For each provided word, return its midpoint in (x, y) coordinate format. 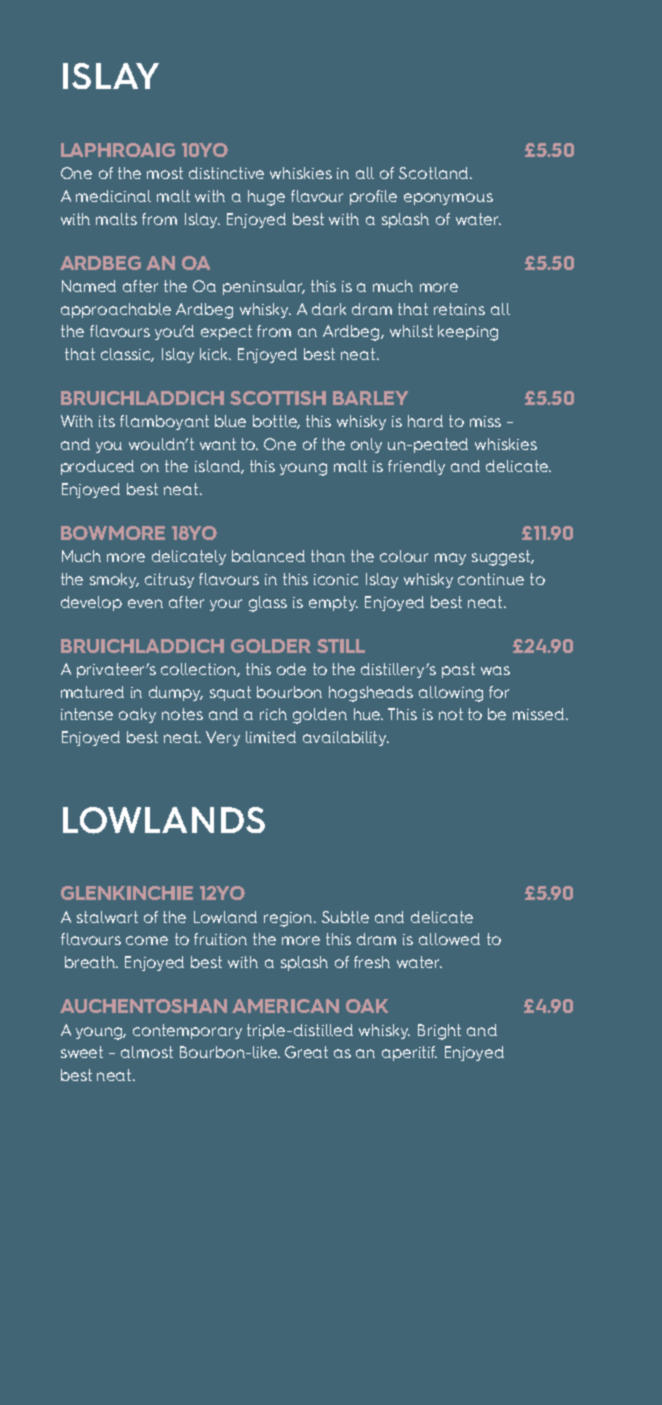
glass (268, 604)
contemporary (187, 1031)
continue (491, 579)
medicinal (113, 196)
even (145, 603)
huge (266, 198)
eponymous (448, 199)
